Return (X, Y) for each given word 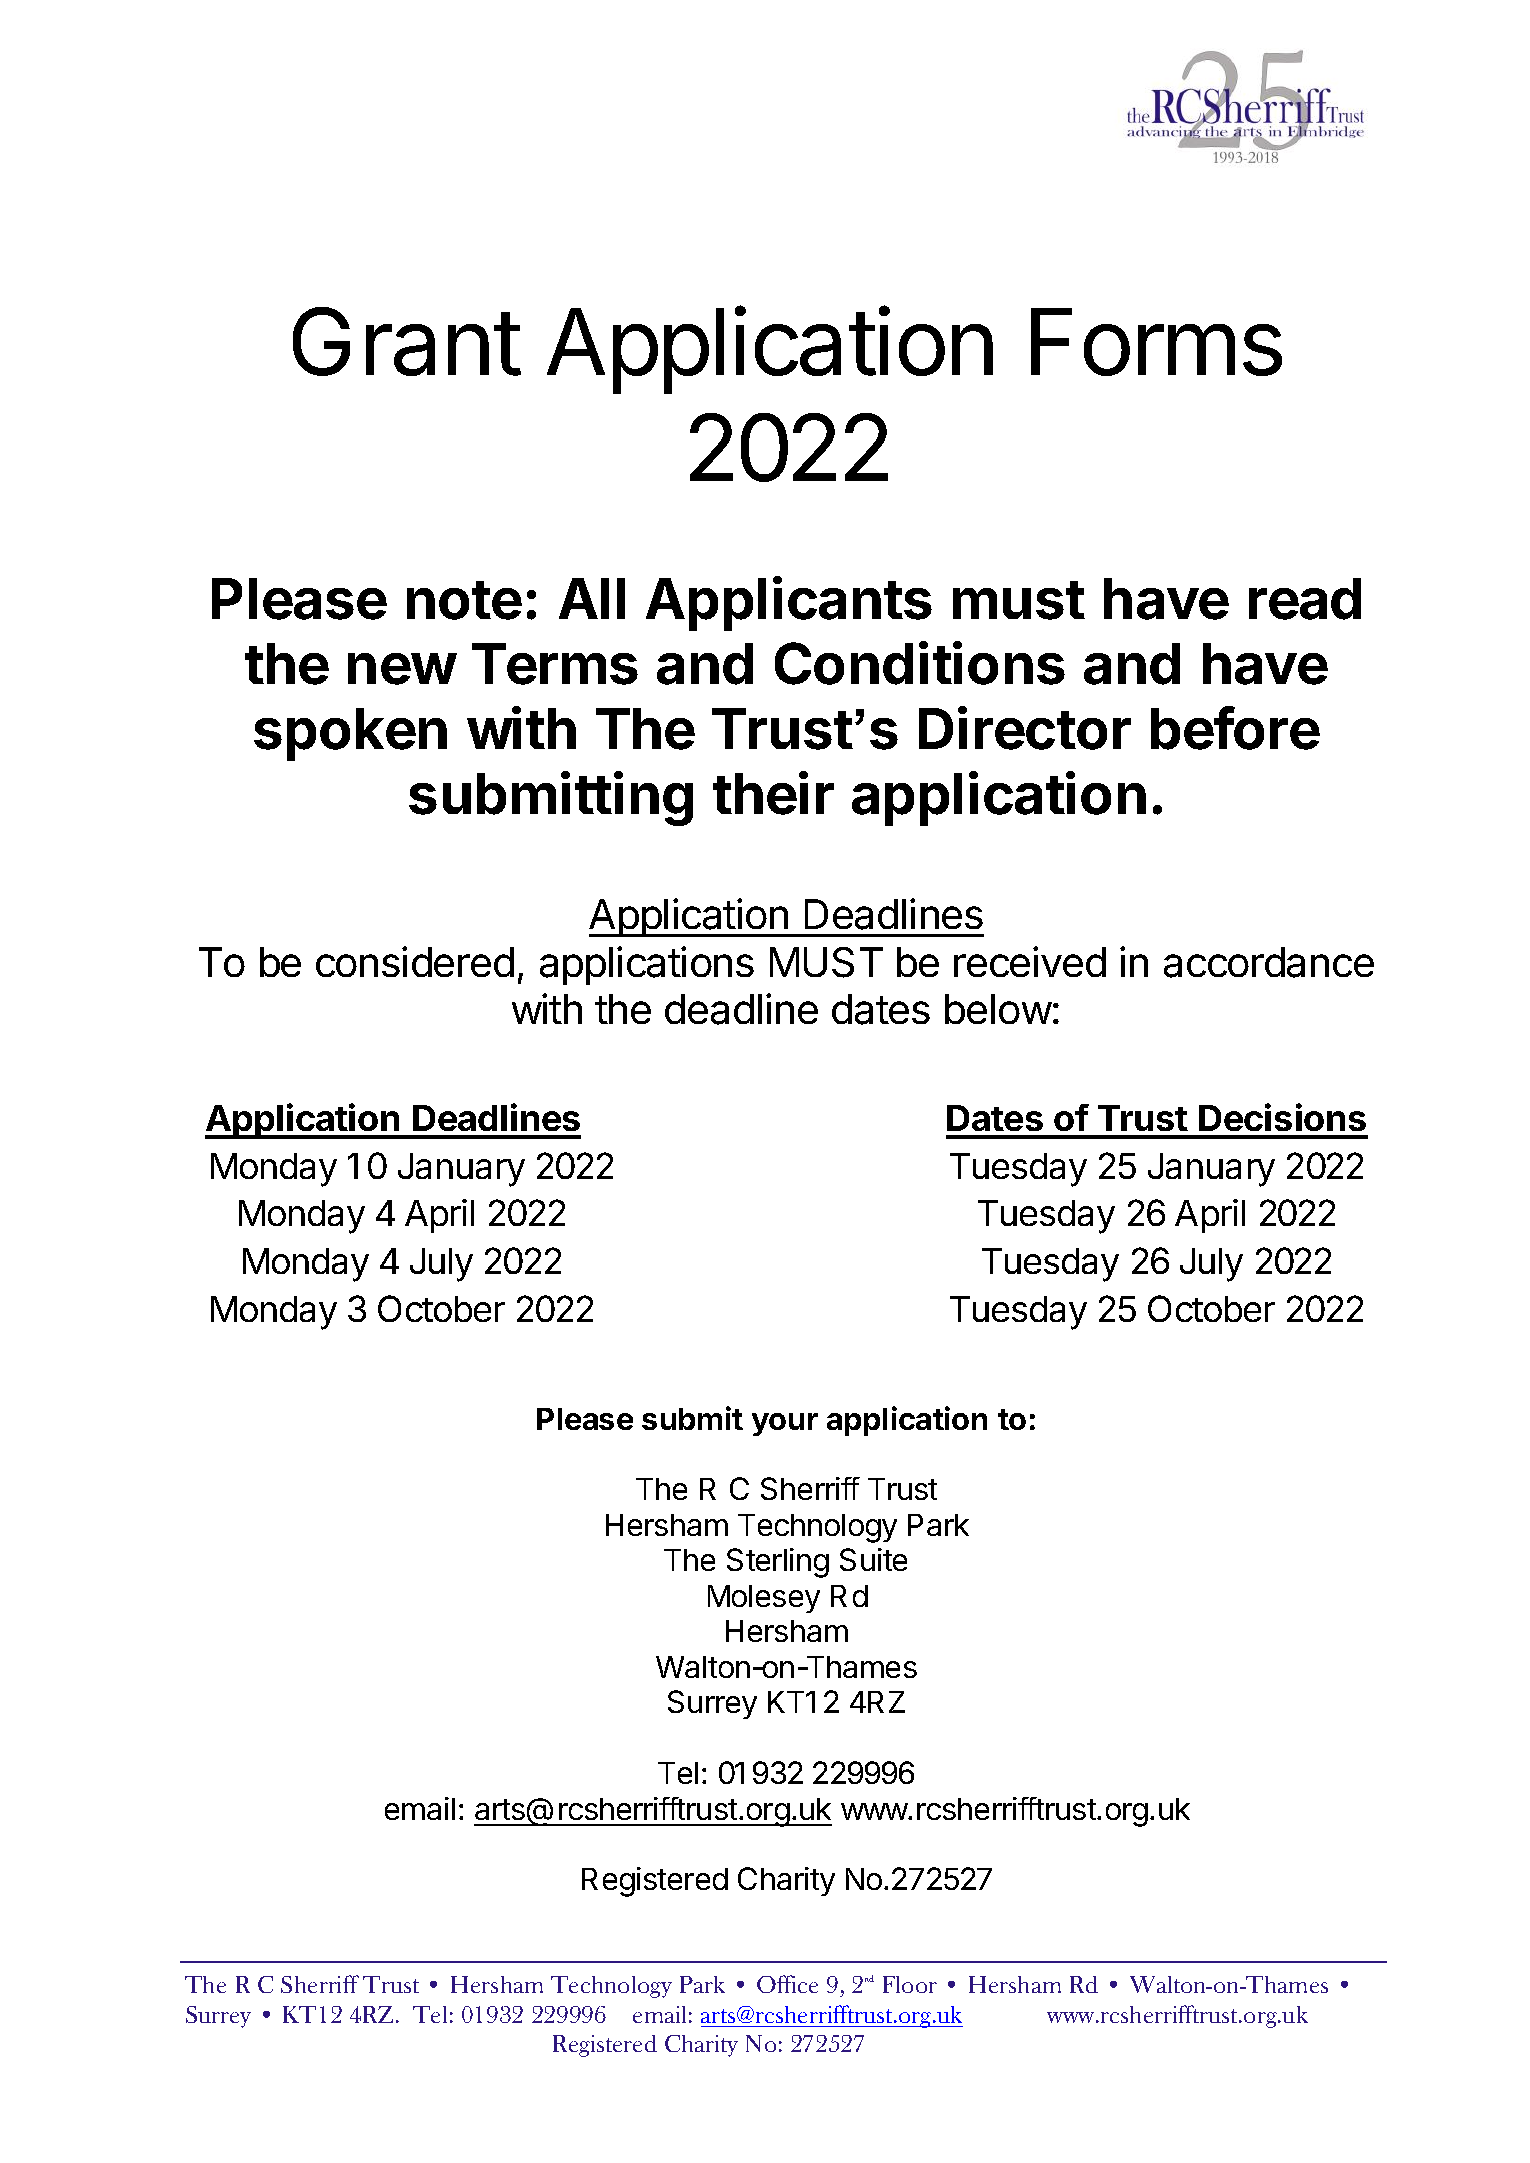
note (464, 600)
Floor (910, 1984)
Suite (873, 1559)
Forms (1156, 342)
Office (787, 1984)
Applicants (789, 603)
